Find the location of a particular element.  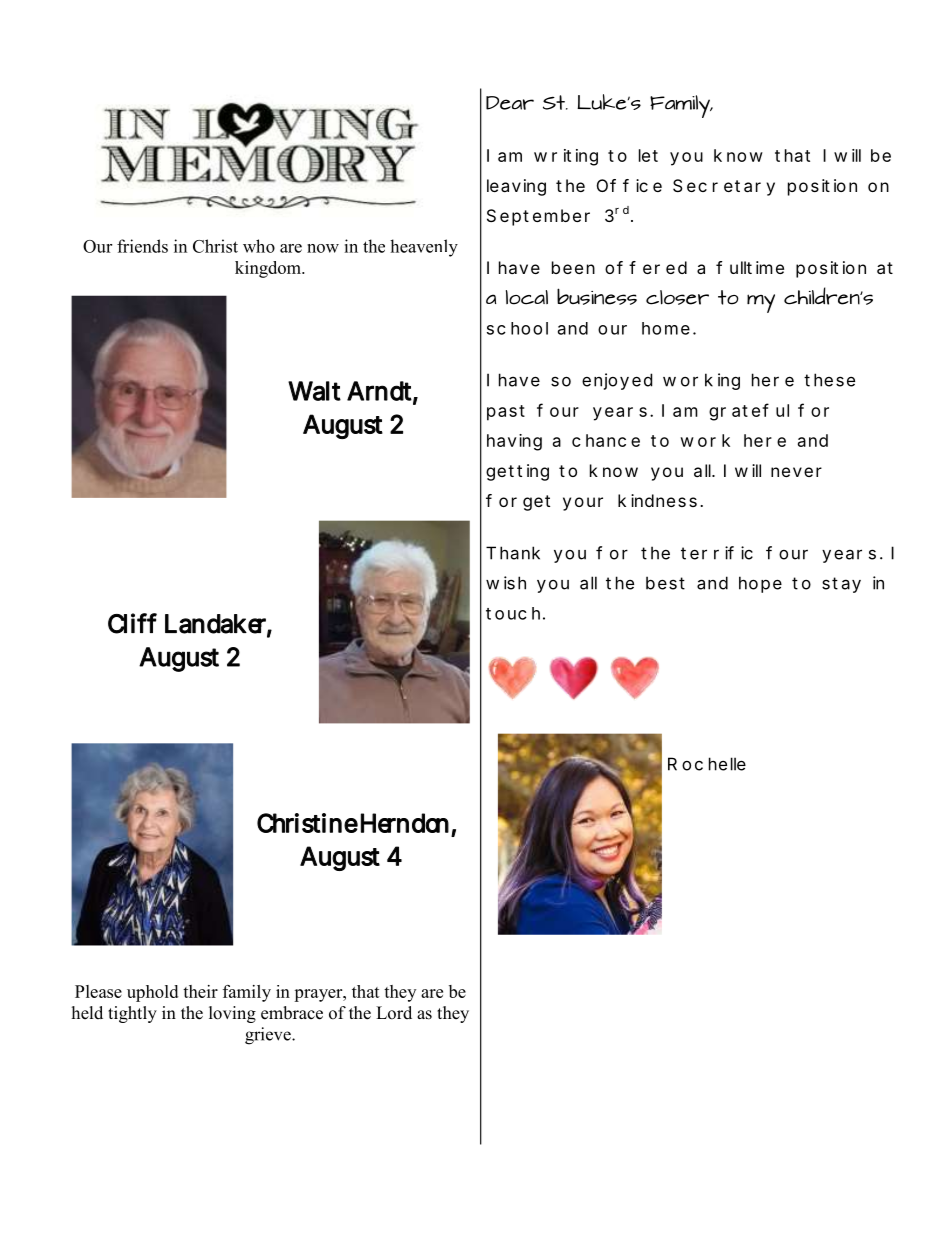

Walt is located at coordinates (314, 391).
